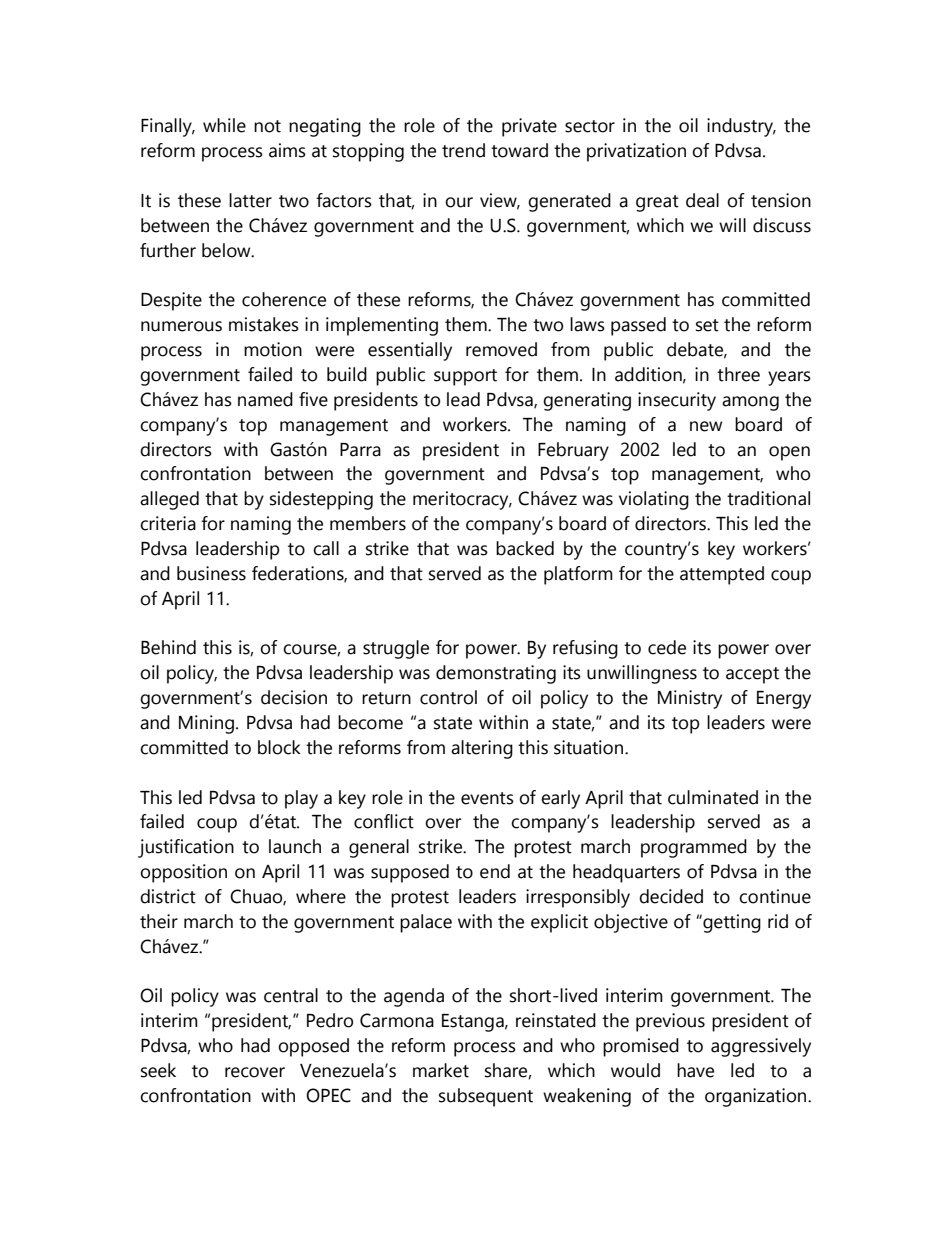 Image resolution: width=952 pixels, height=1233 pixels. Describe the element at coordinates (496, 674) in the screenshot. I see `demonstrating` at that location.
